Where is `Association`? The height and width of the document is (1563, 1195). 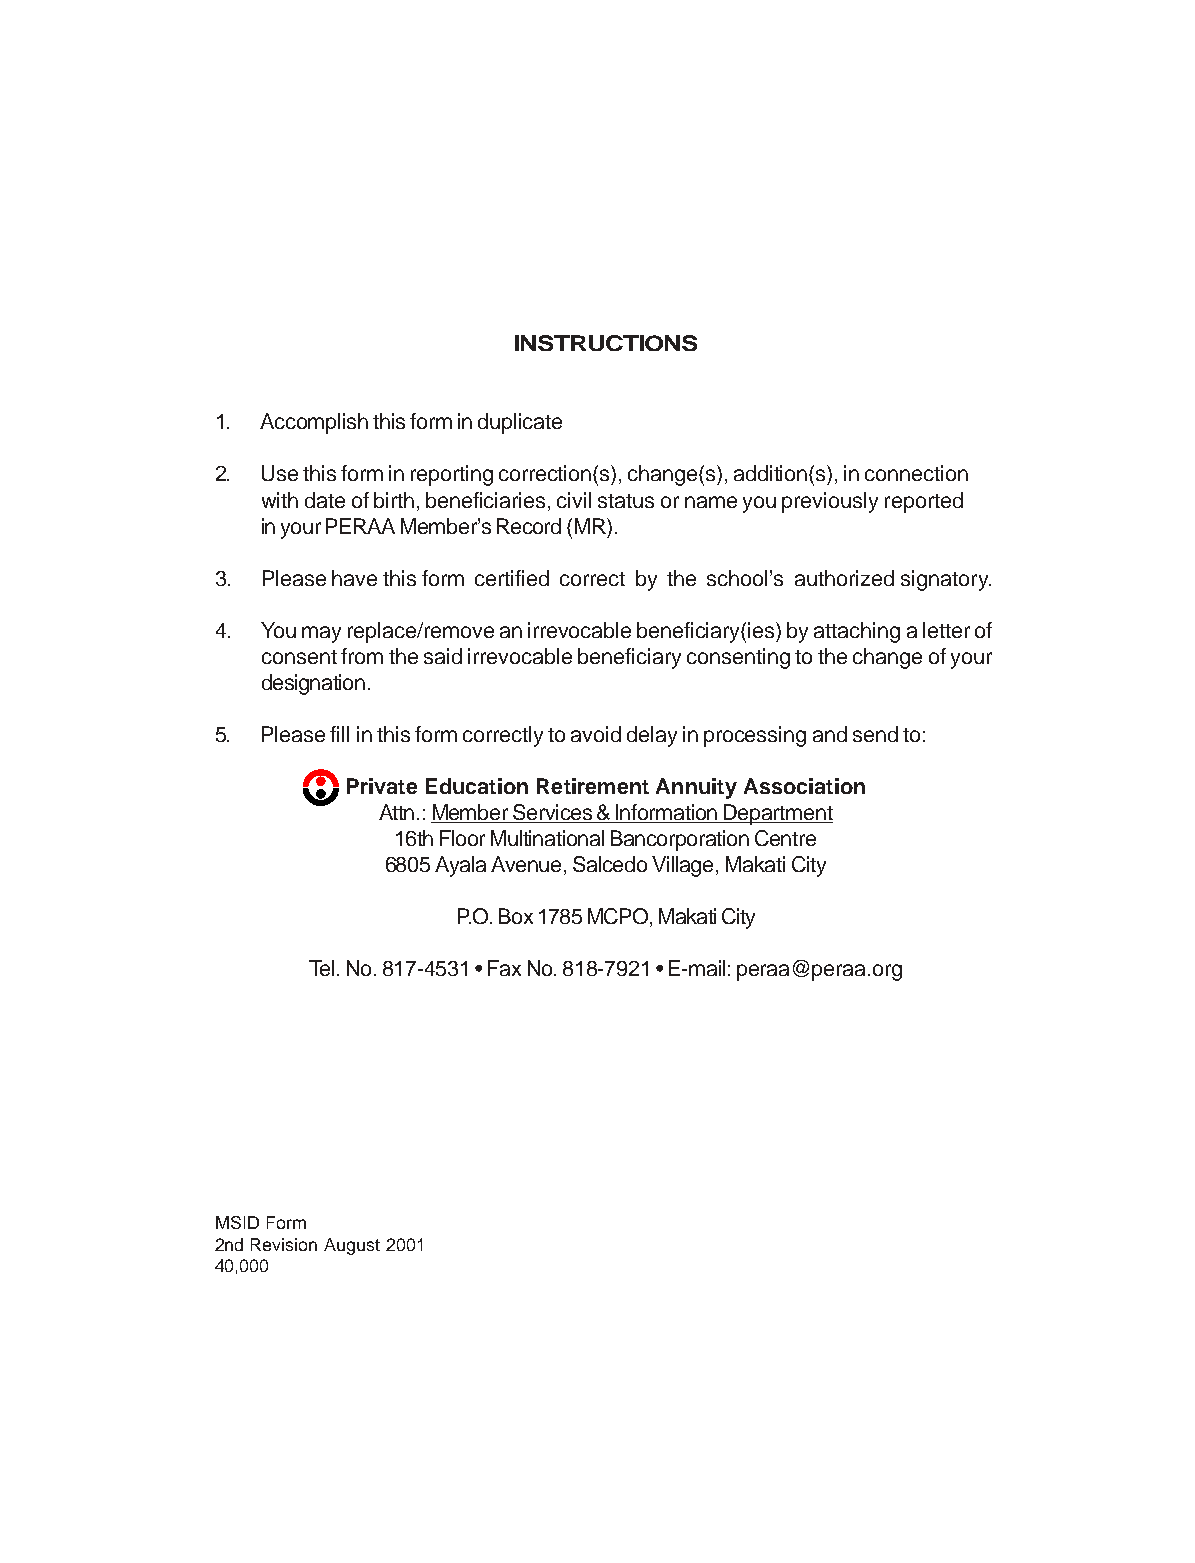 Association is located at coordinates (804, 786).
